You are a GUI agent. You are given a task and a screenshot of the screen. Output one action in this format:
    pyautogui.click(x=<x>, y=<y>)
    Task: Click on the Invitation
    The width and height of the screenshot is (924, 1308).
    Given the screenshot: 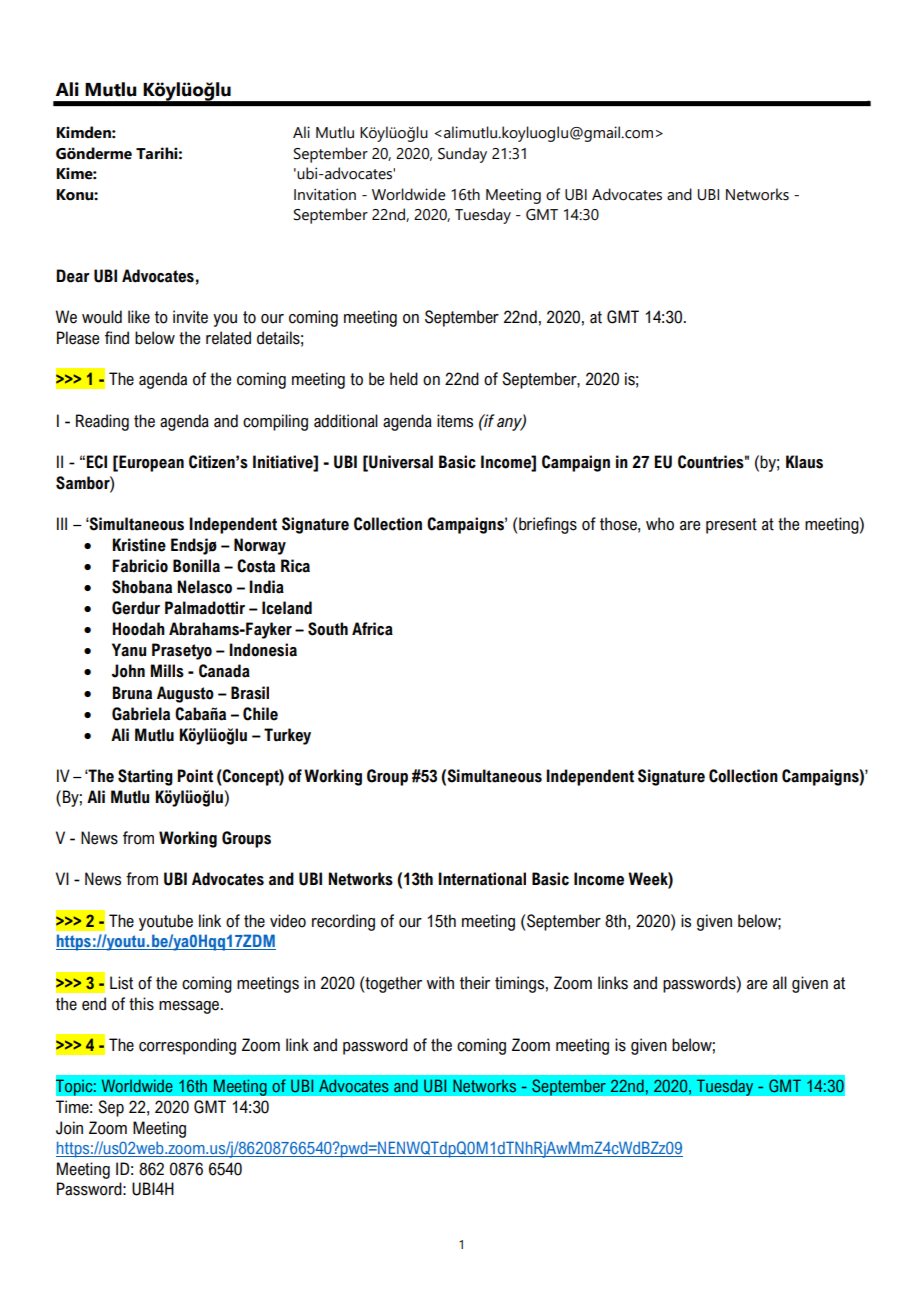 What is the action you would take?
    pyautogui.click(x=325, y=194)
